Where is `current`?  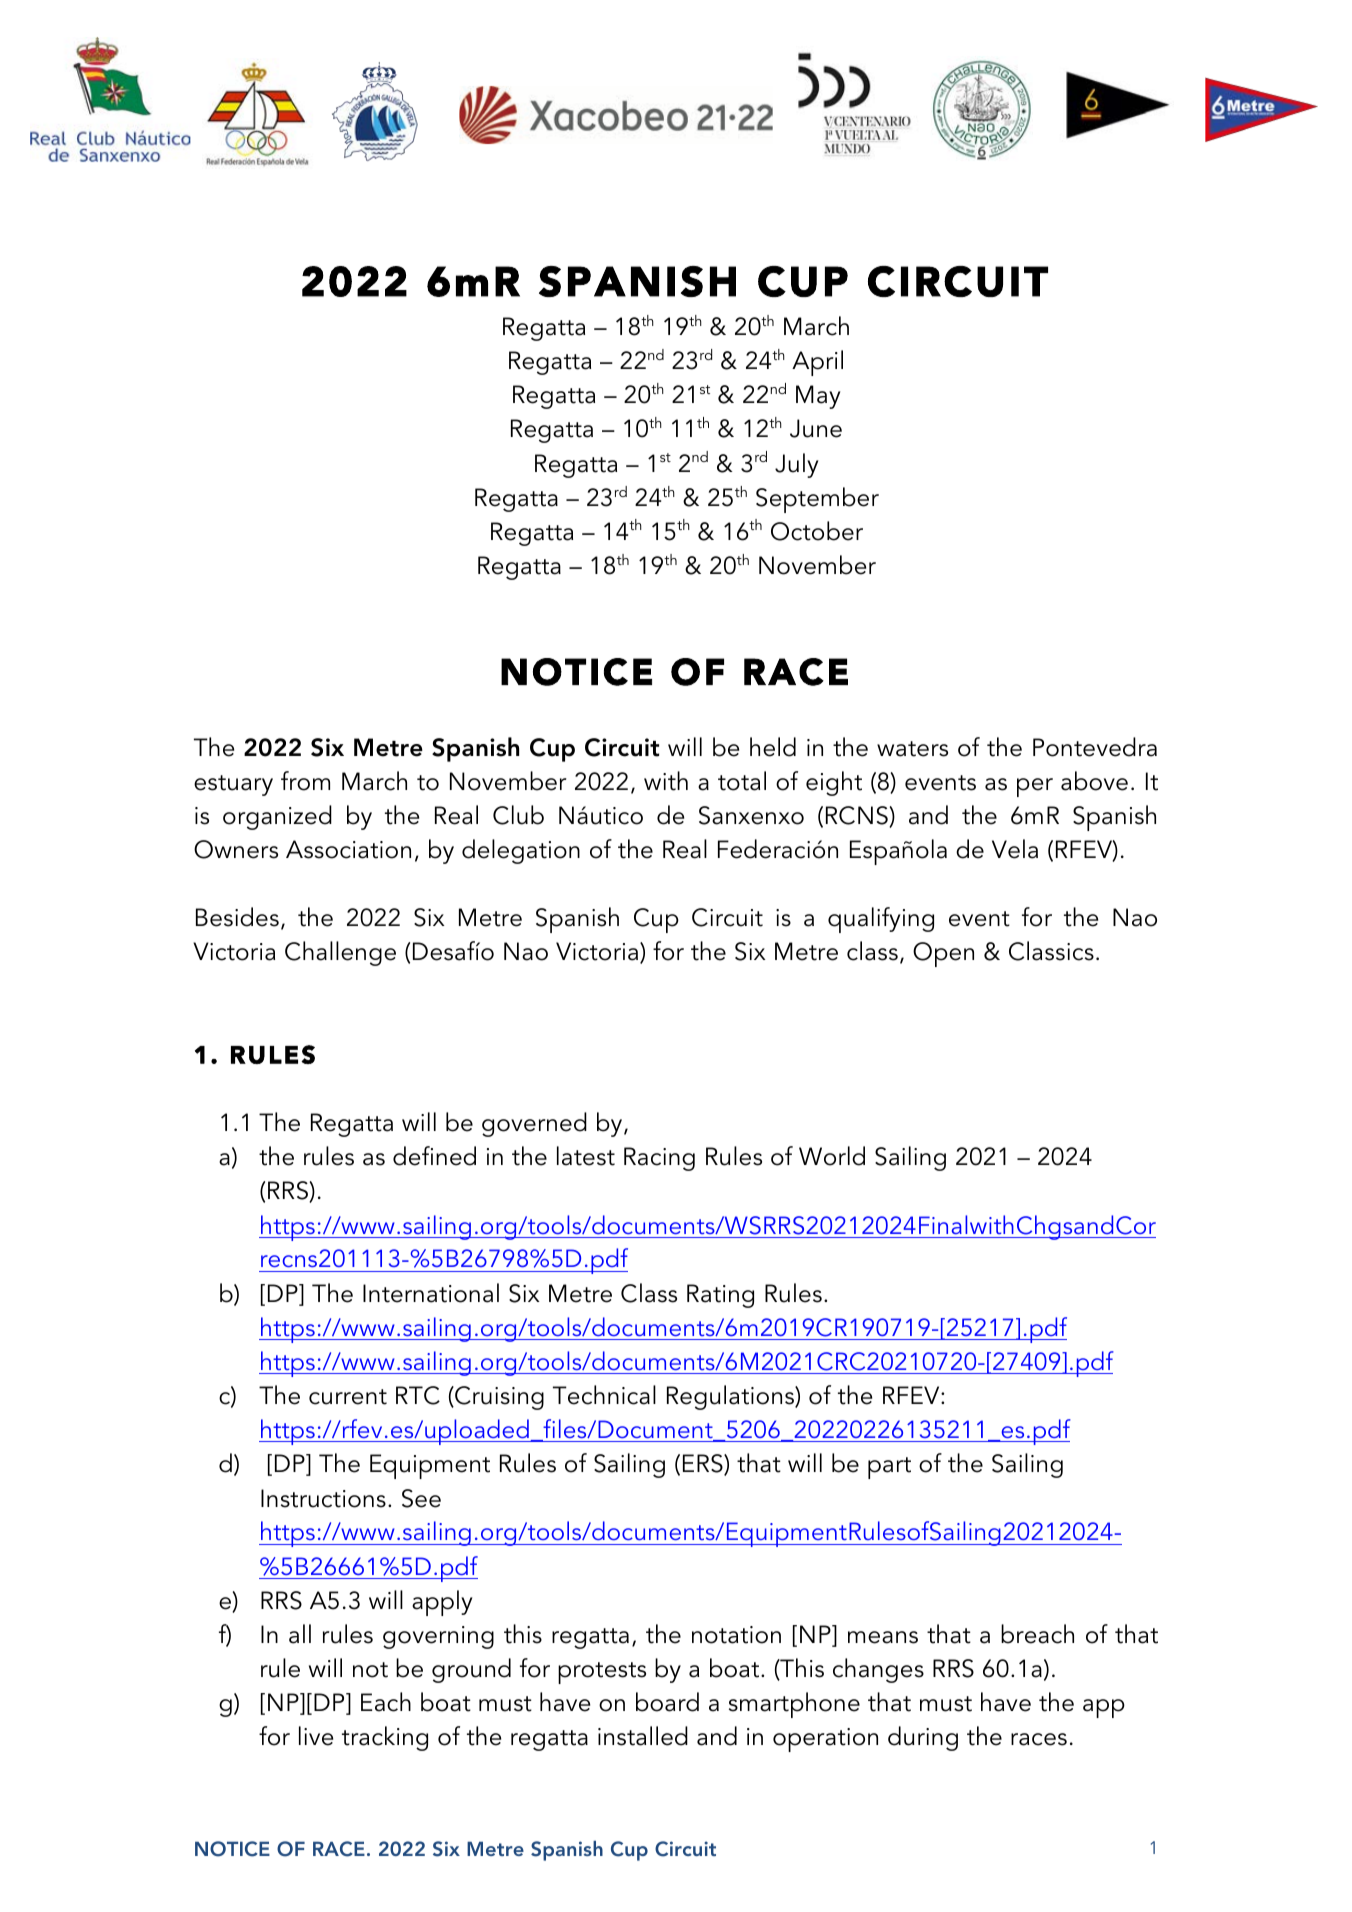
current is located at coordinates (348, 1397).
